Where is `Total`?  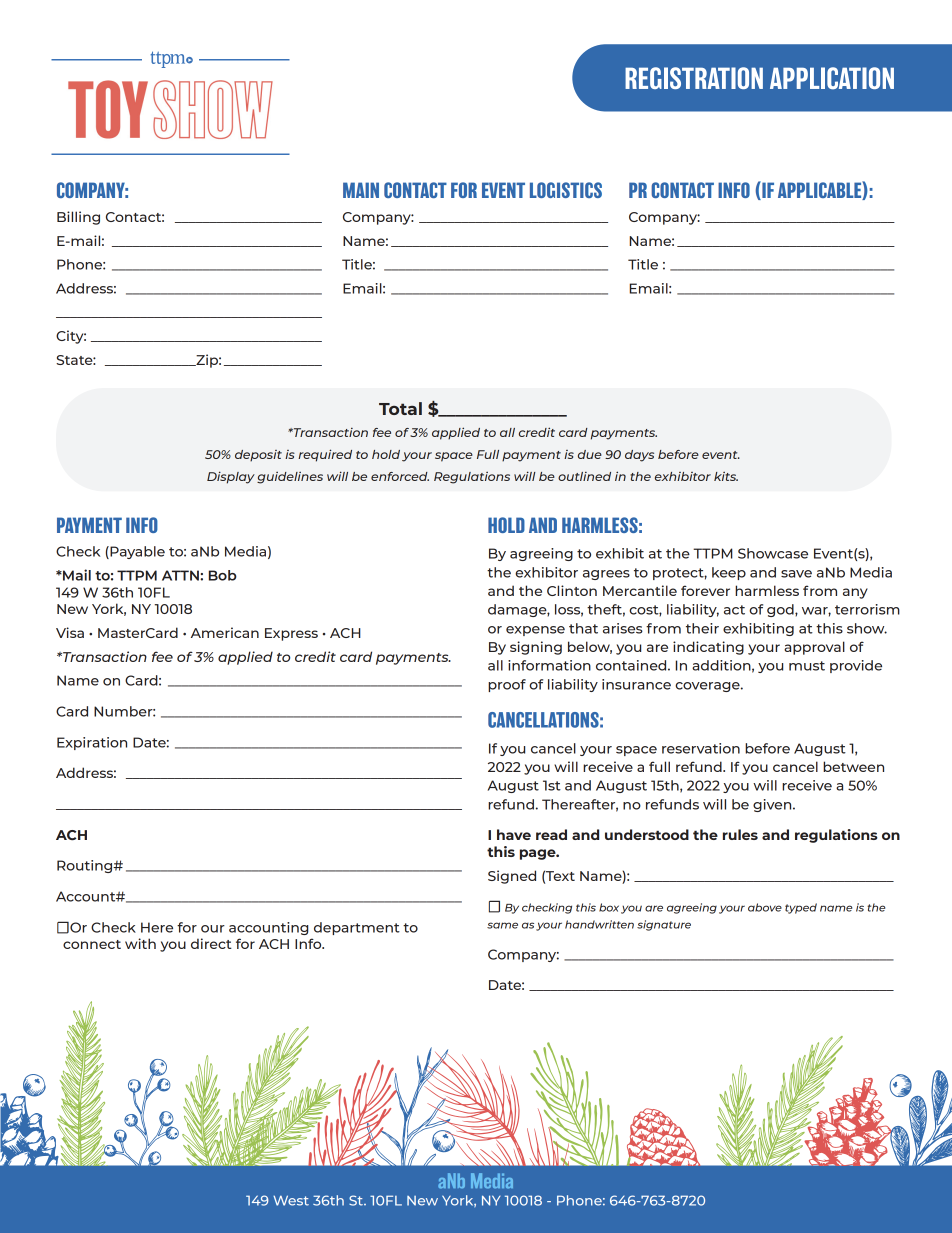
Total is located at coordinates (400, 408).
